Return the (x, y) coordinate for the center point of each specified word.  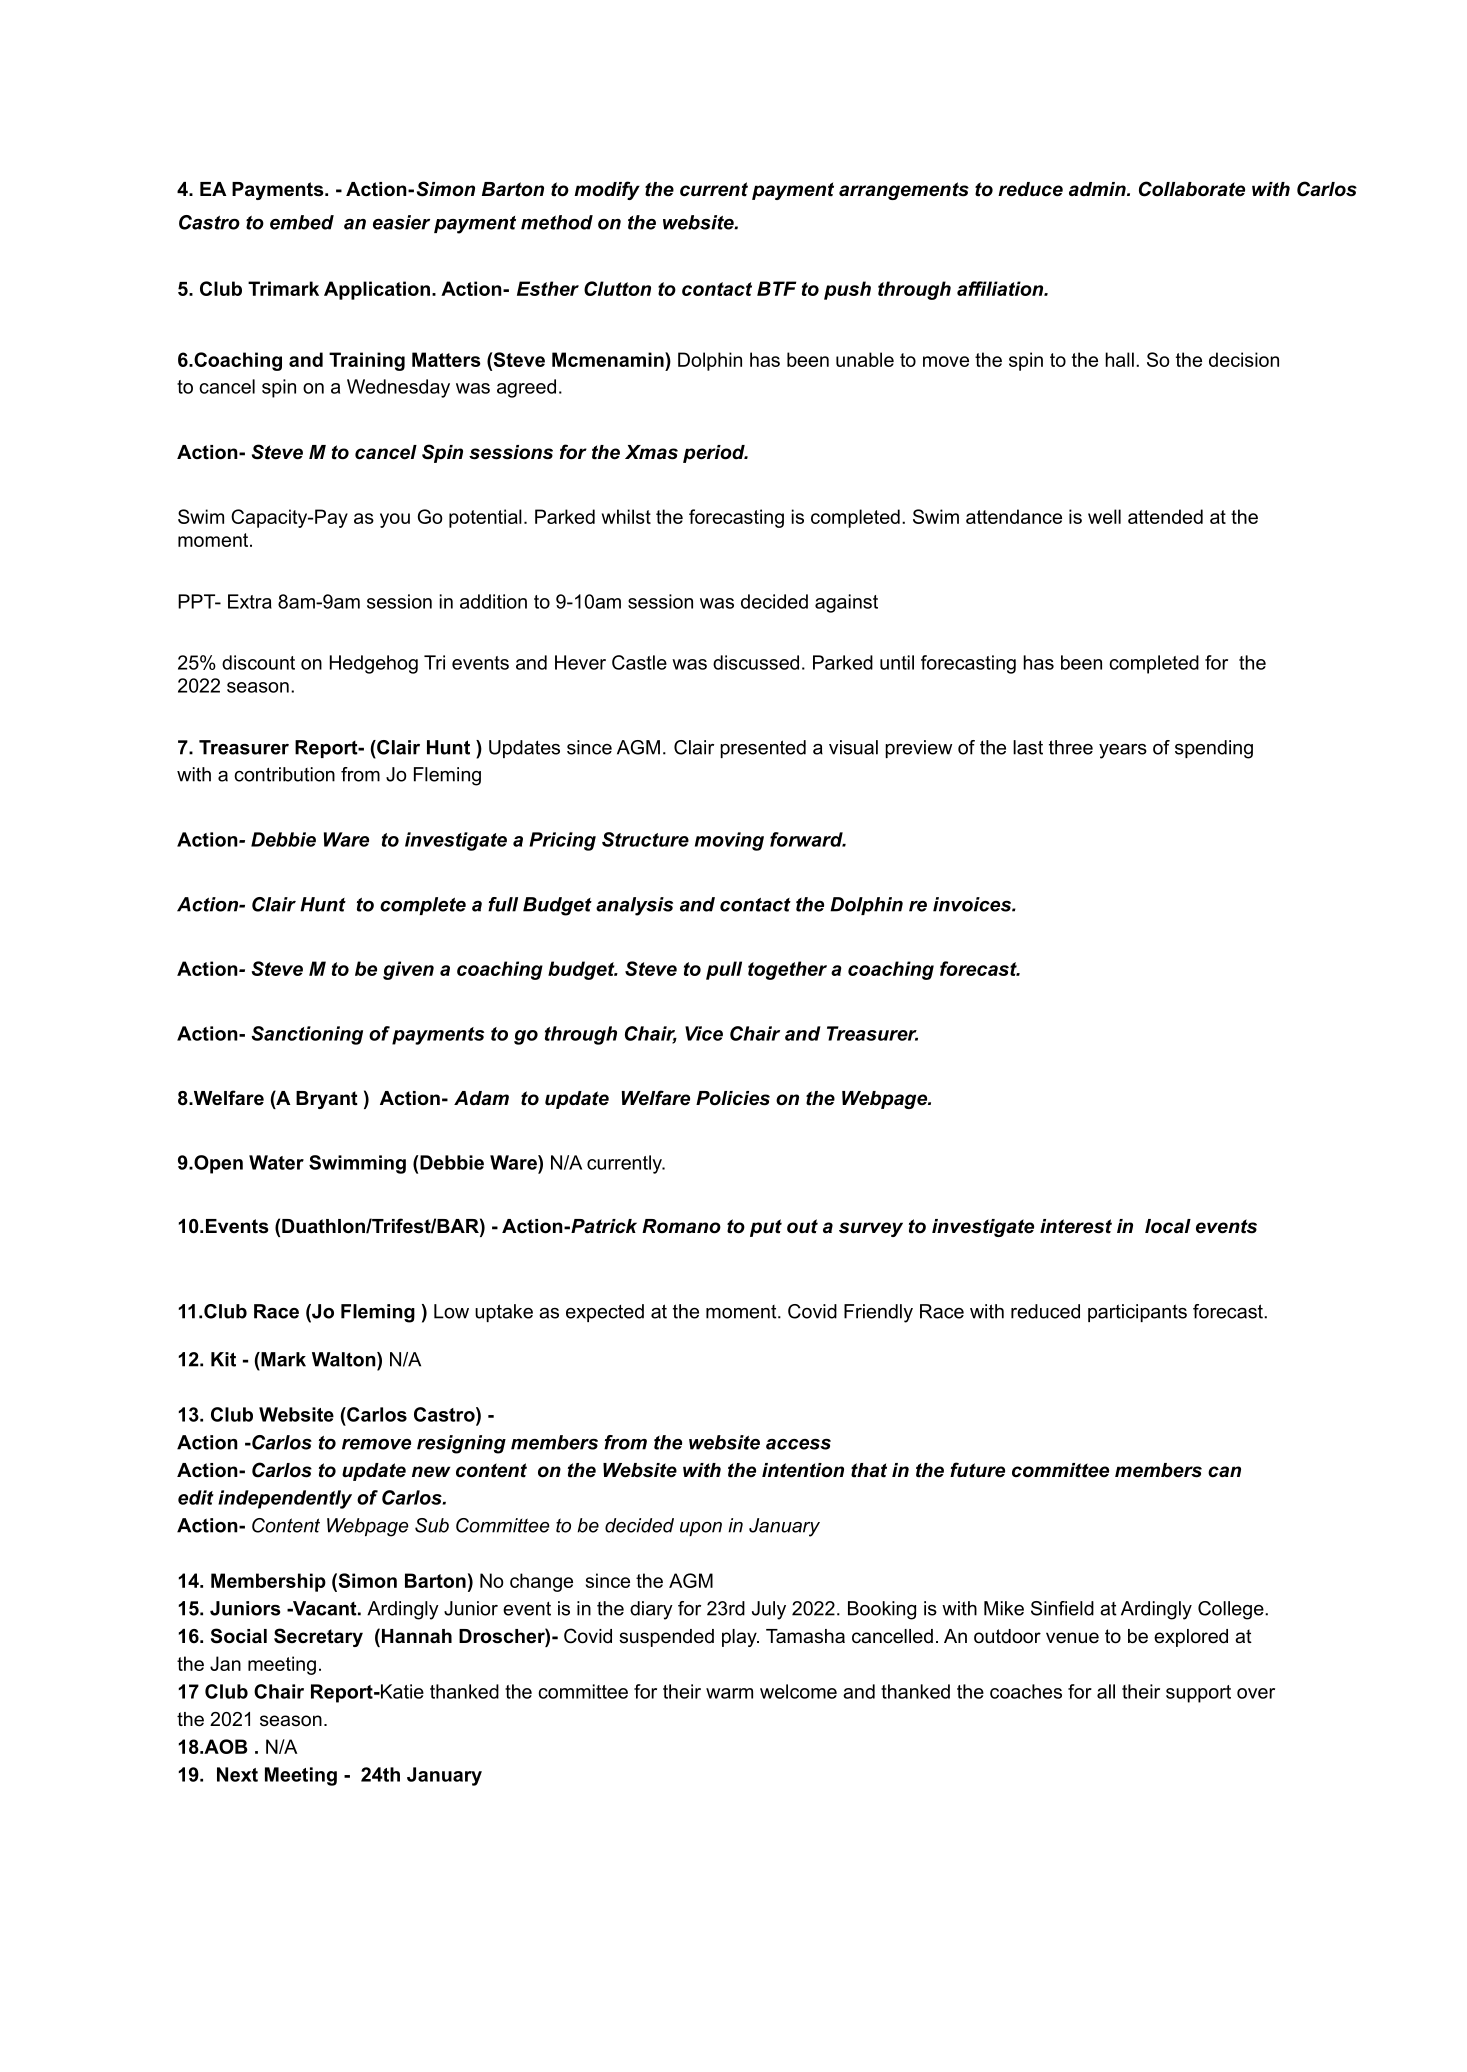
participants (1137, 1313)
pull (724, 970)
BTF (776, 288)
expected (605, 1313)
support (1198, 1694)
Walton (345, 1359)
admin (1098, 189)
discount (258, 662)
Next (237, 1774)
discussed (756, 662)
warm (729, 1693)
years (1123, 751)
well (1104, 516)
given (408, 970)
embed (302, 222)
